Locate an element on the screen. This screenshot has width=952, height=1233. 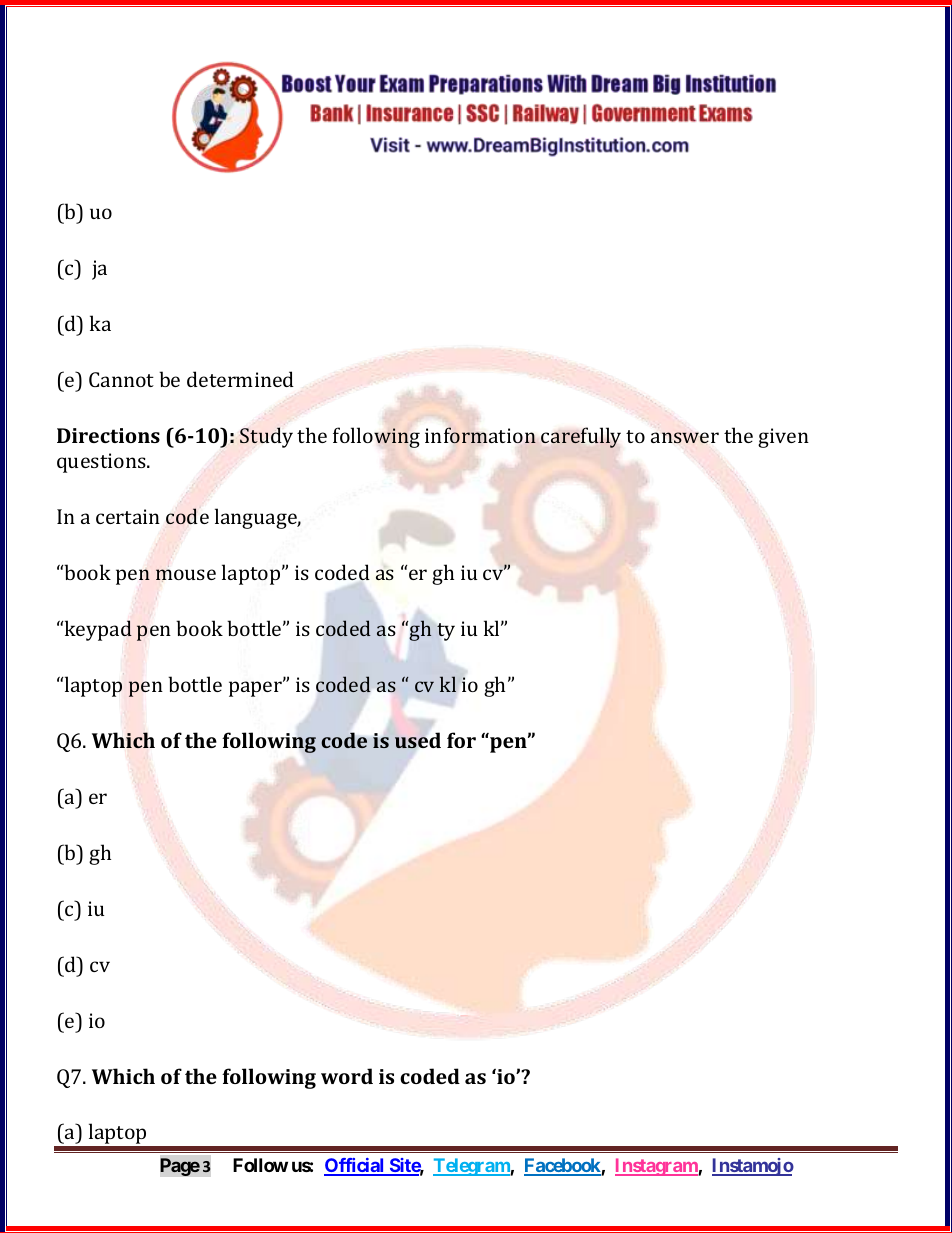
determined is located at coordinates (240, 379).
